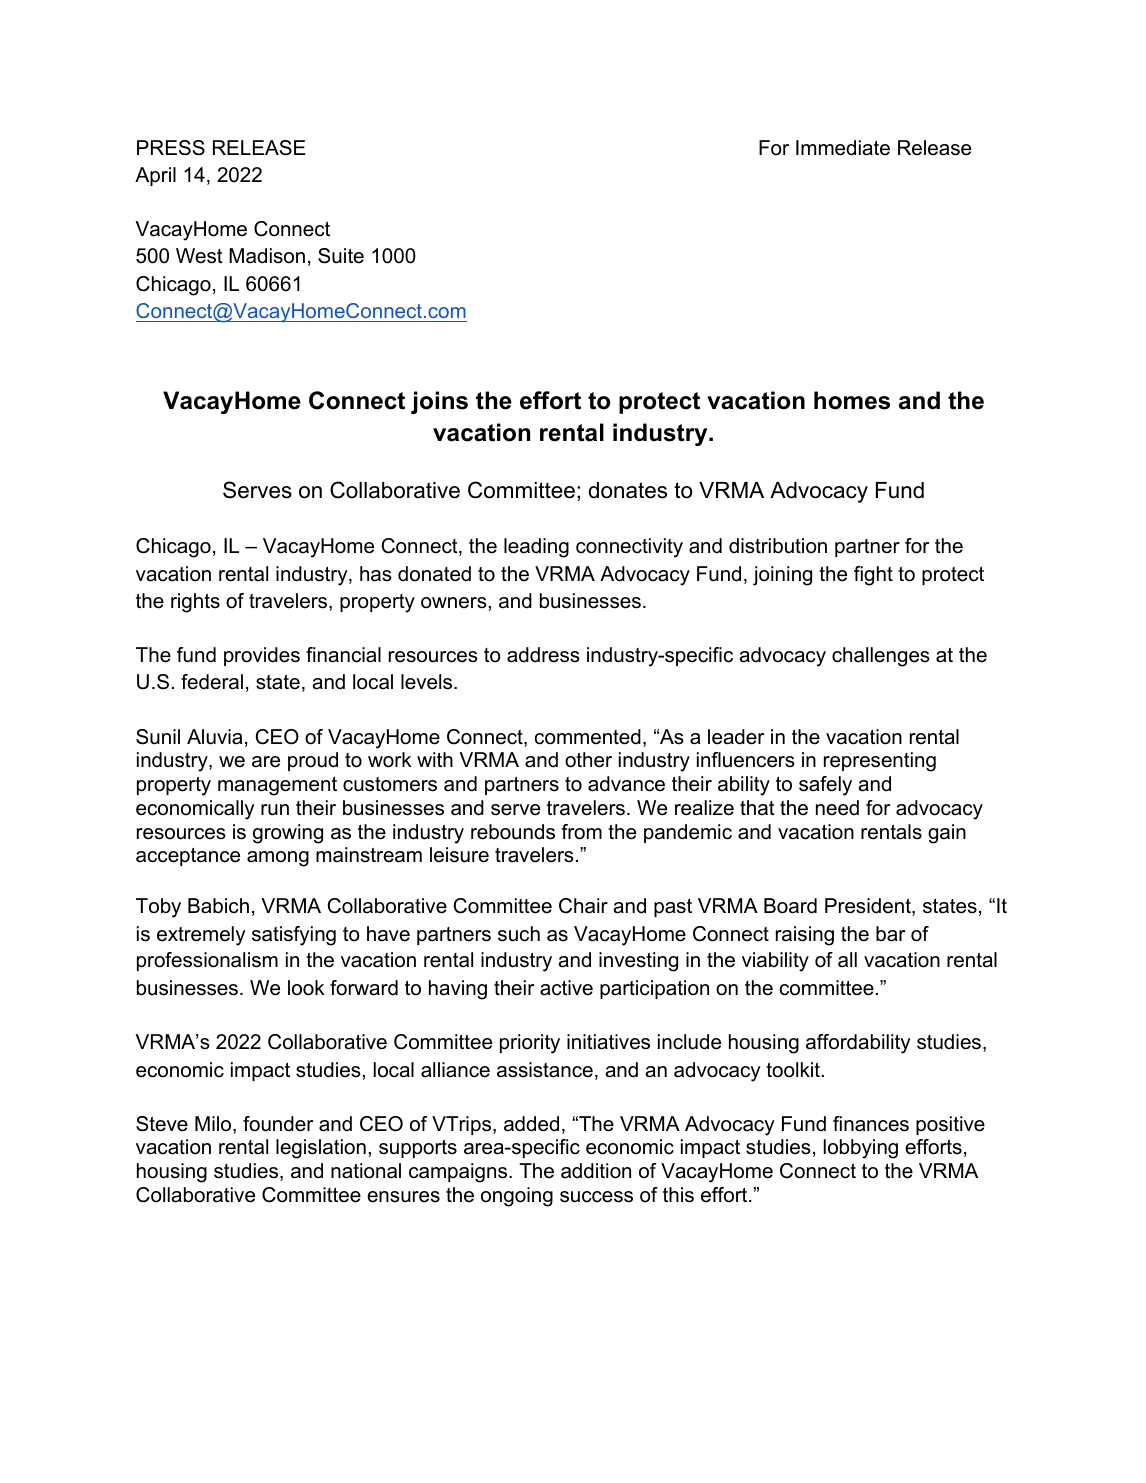  What do you see at coordinates (341, 256) in the screenshot?
I see `Suite` at bounding box center [341, 256].
